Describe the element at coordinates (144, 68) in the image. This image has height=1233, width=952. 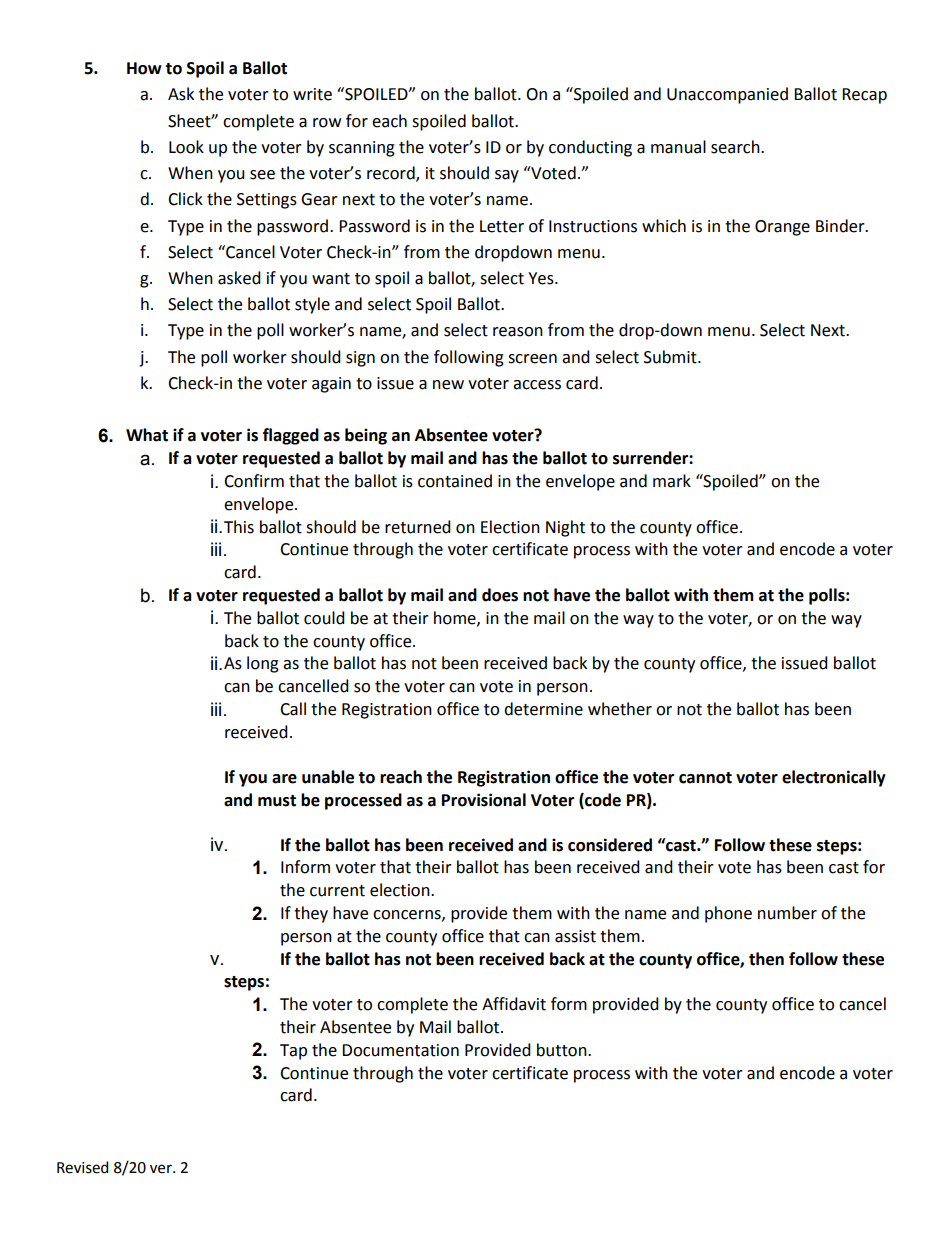
I see `How` at that location.
